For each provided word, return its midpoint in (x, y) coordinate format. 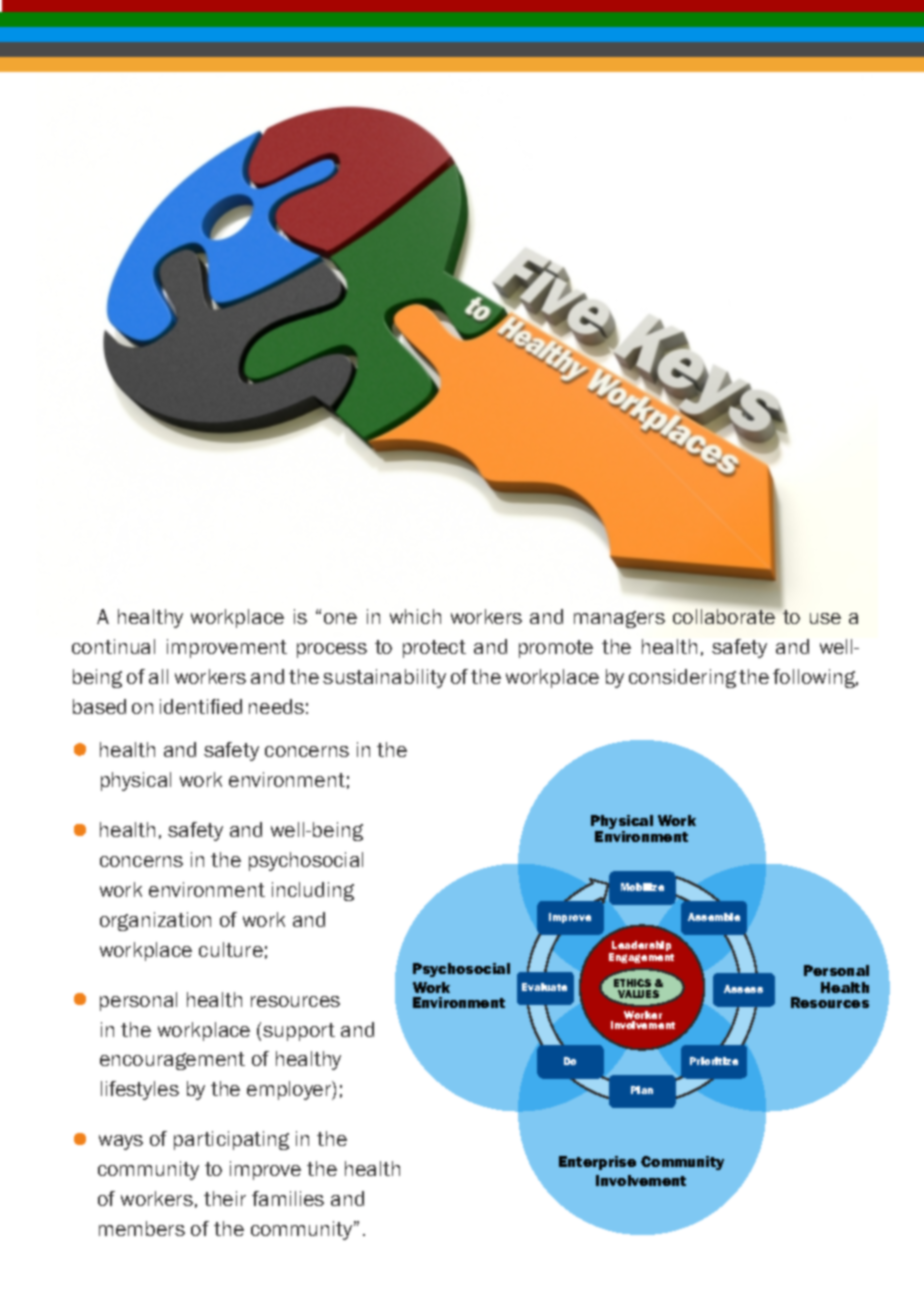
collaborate (725, 615)
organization (155, 921)
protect (434, 649)
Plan (642, 1090)
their (225, 1198)
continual (113, 646)
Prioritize (714, 1061)
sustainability (384, 678)
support (299, 1032)
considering (682, 678)
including (313, 891)
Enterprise (597, 1163)
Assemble (714, 917)
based (99, 706)
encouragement (172, 1061)
